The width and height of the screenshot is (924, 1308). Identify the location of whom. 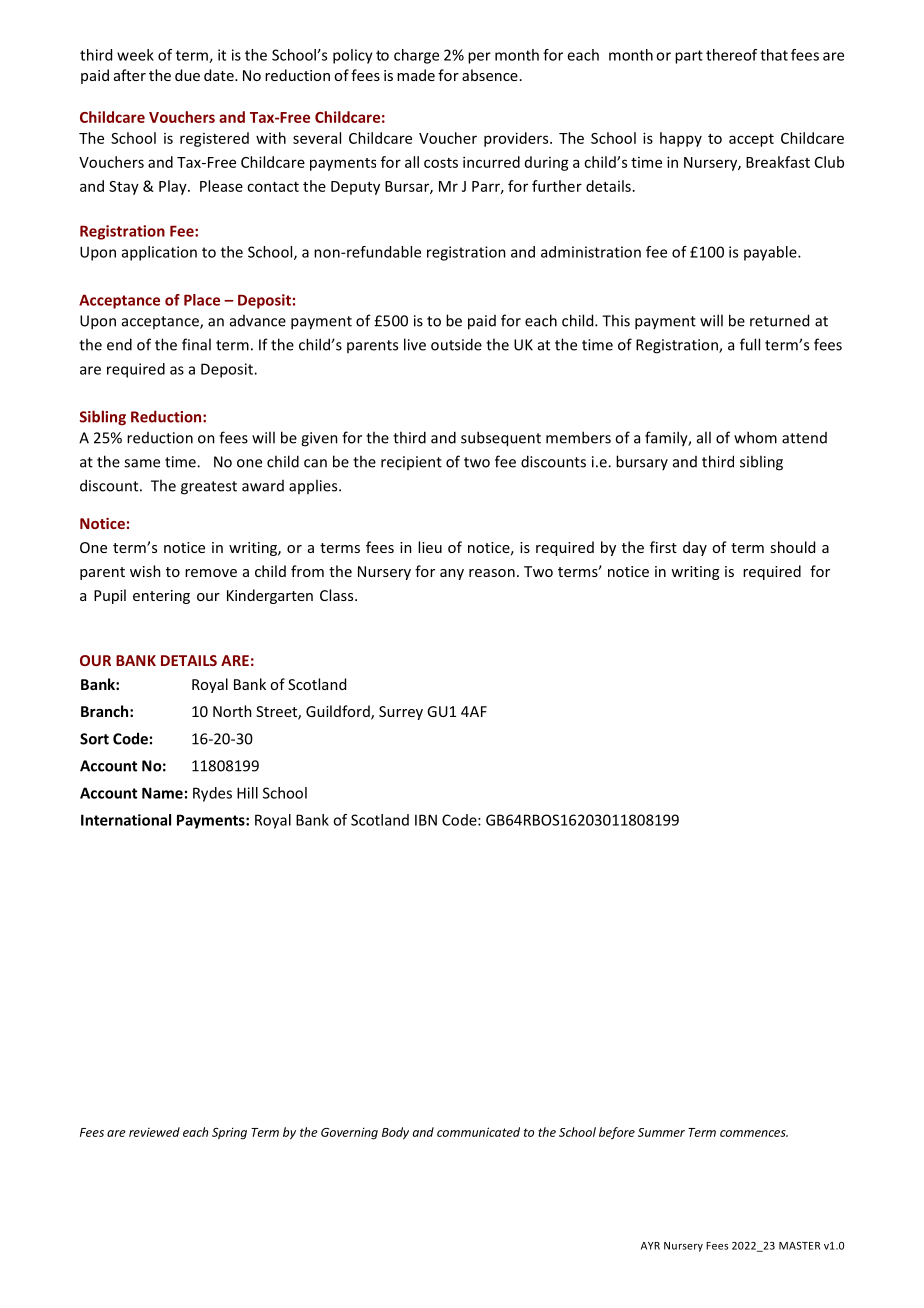
(755, 437).
